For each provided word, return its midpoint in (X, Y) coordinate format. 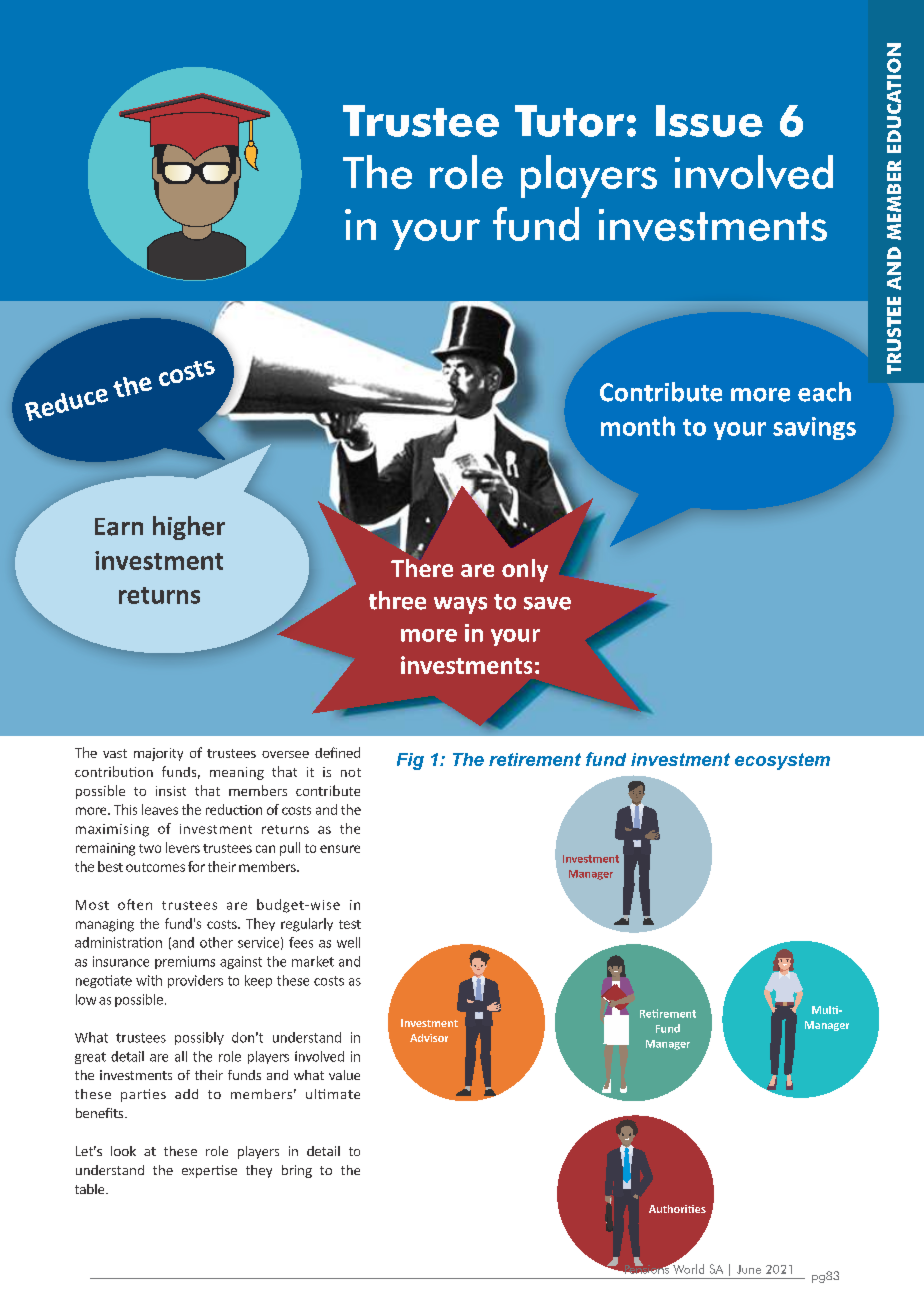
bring (297, 1171)
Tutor (569, 121)
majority (158, 754)
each (824, 392)
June (749, 1269)
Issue (709, 121)
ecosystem (782, 761)
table (91, 1189)
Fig (410, 761)
